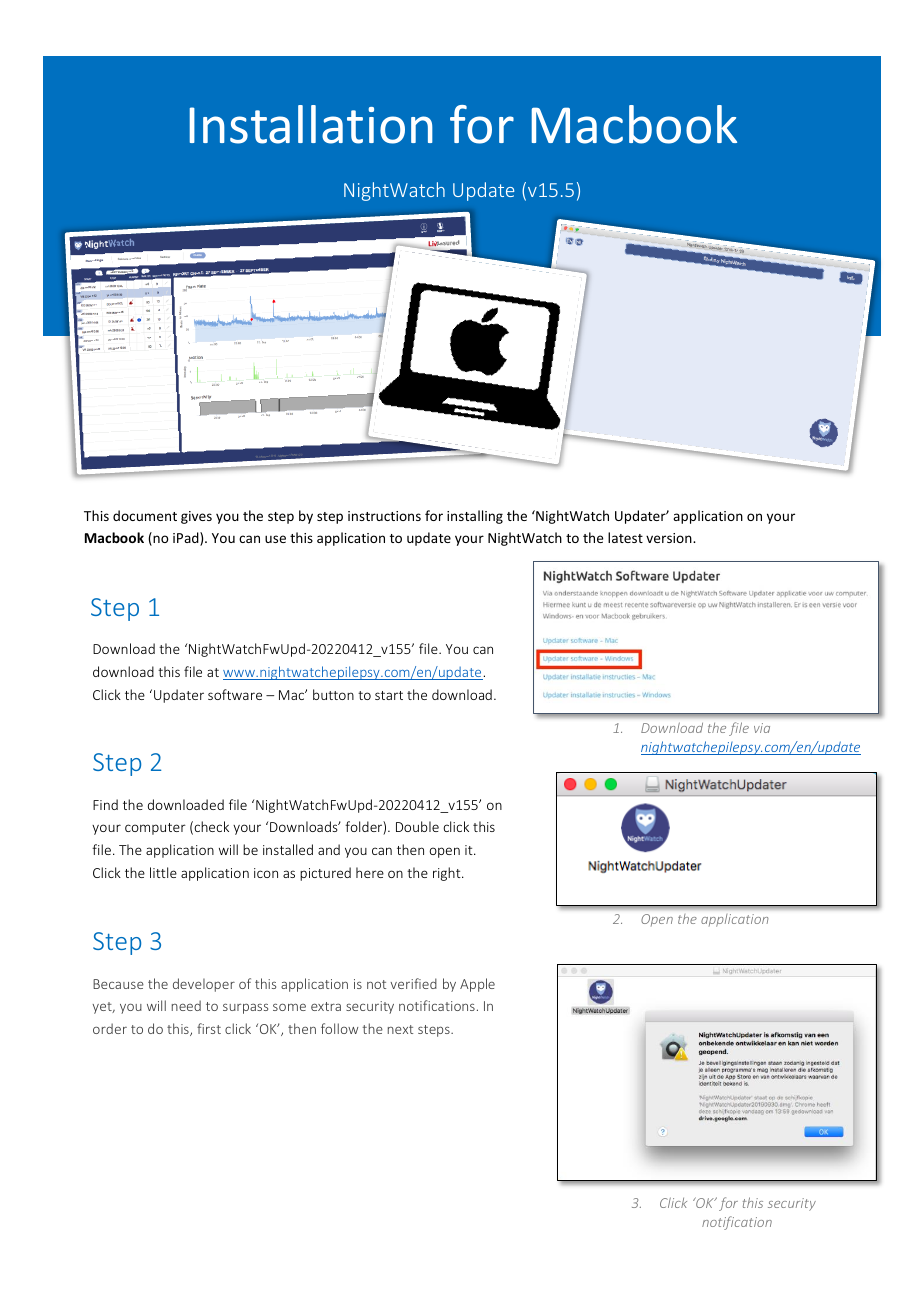 The height and width of the page is (1308, 924). I want to click on right, so click(448, 874).
